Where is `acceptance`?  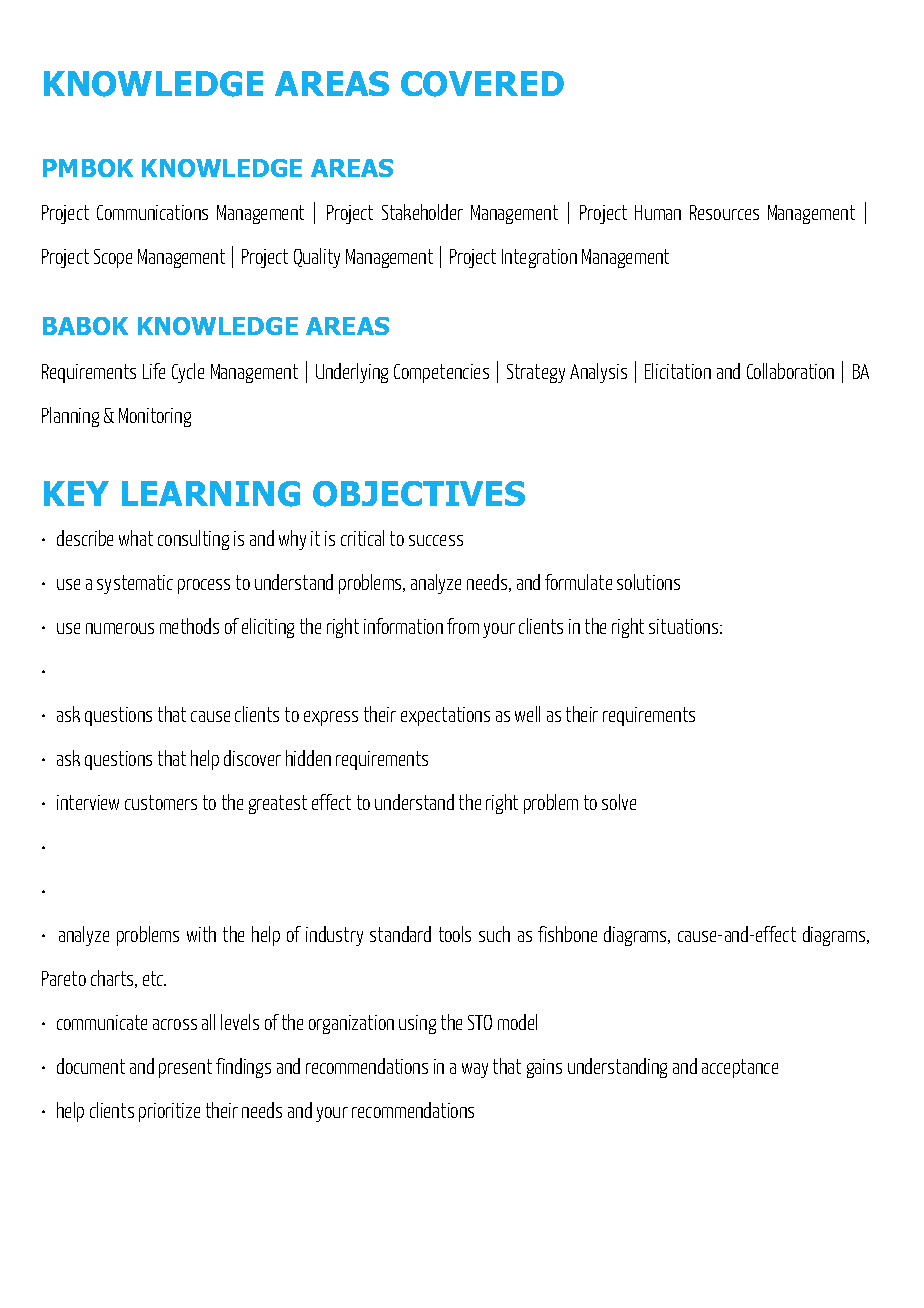
acceptance is located at coordinates (740, 1068).
